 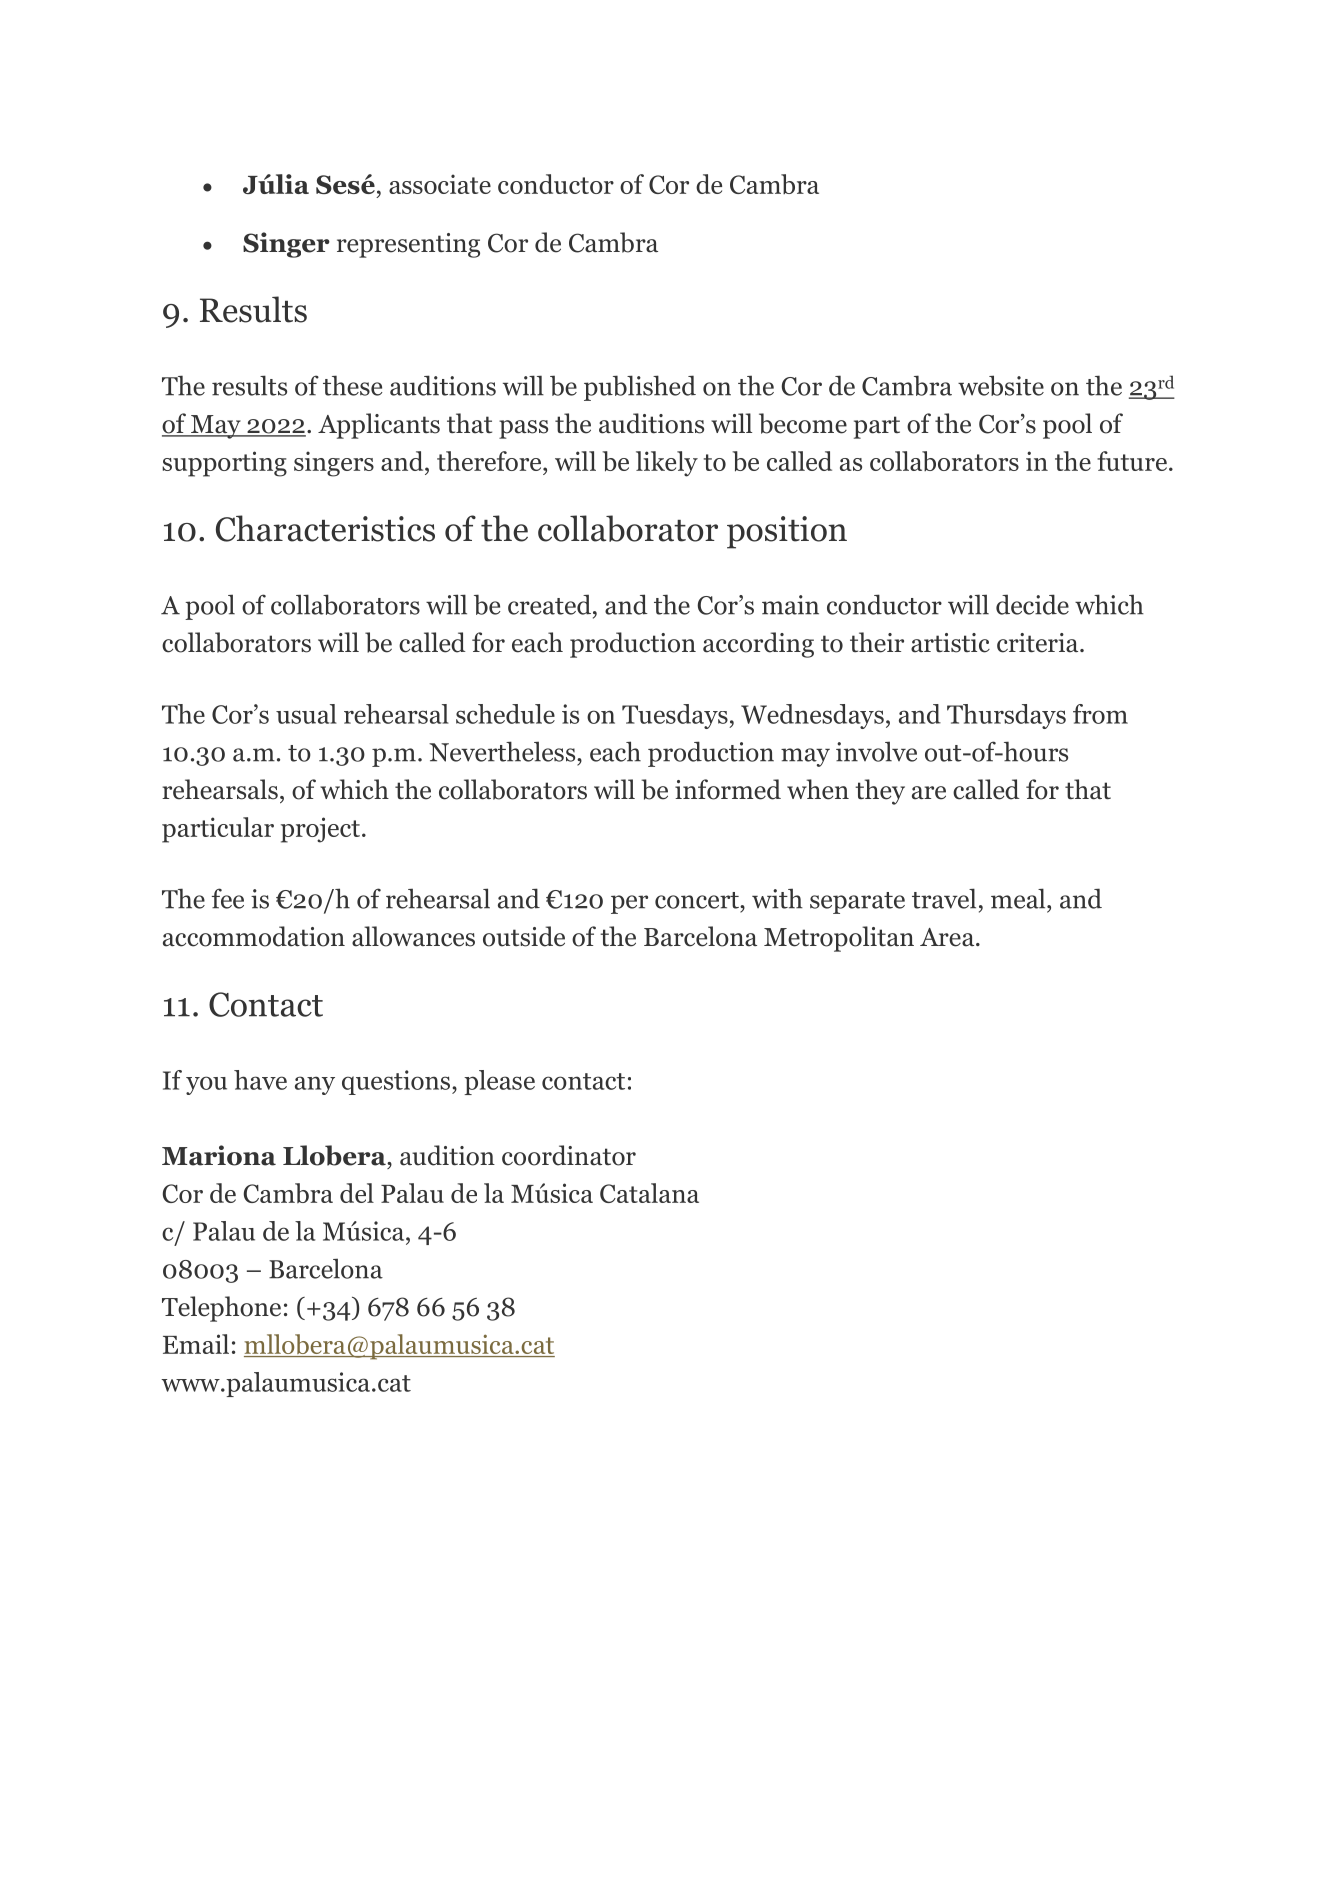 I want to click on likely, so click(x=667, y=464).
